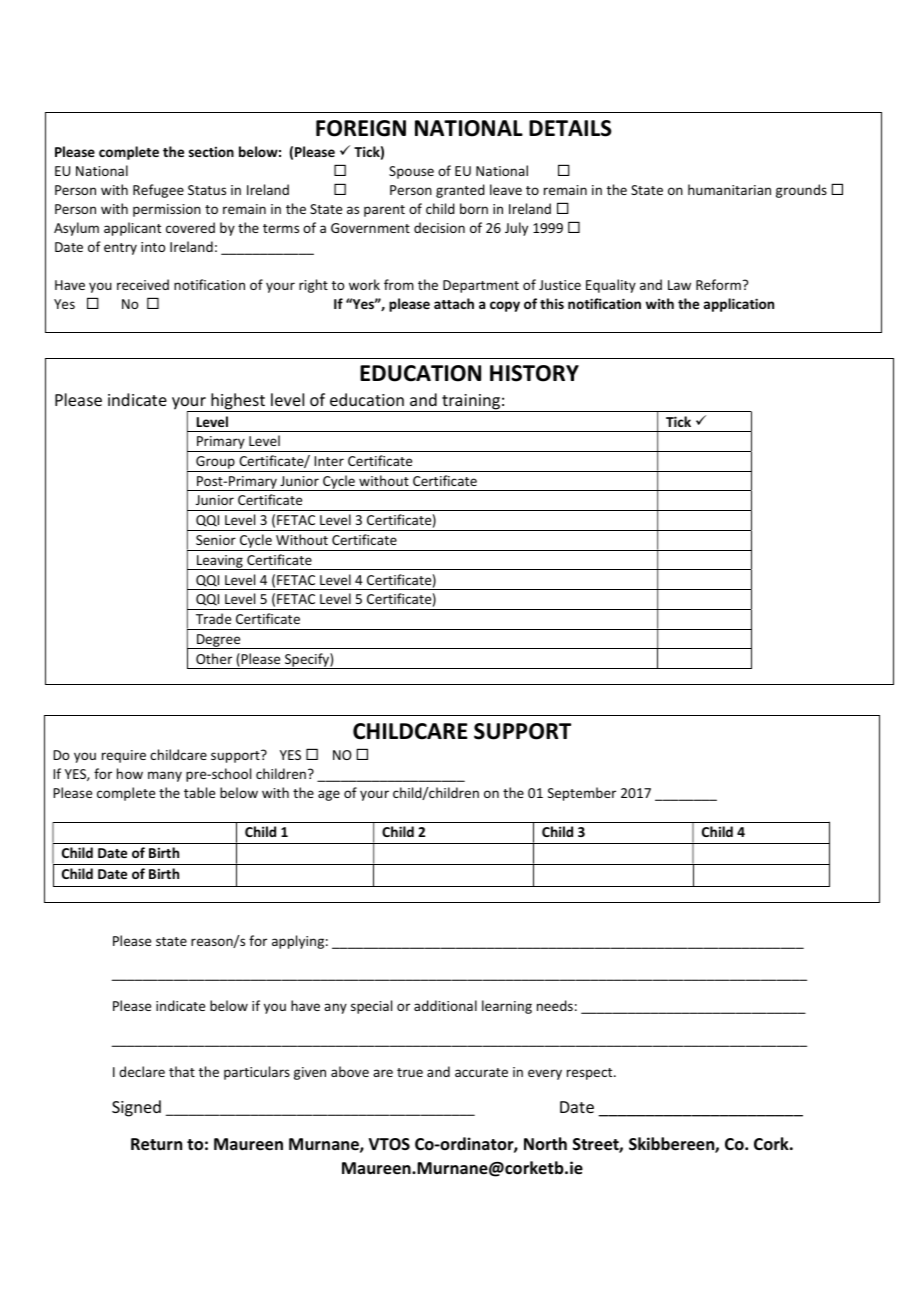 The image size is (924, 1308). Describe the element at coordinates (136, 1108) in the screenshot. I see `Signed` at that location.
